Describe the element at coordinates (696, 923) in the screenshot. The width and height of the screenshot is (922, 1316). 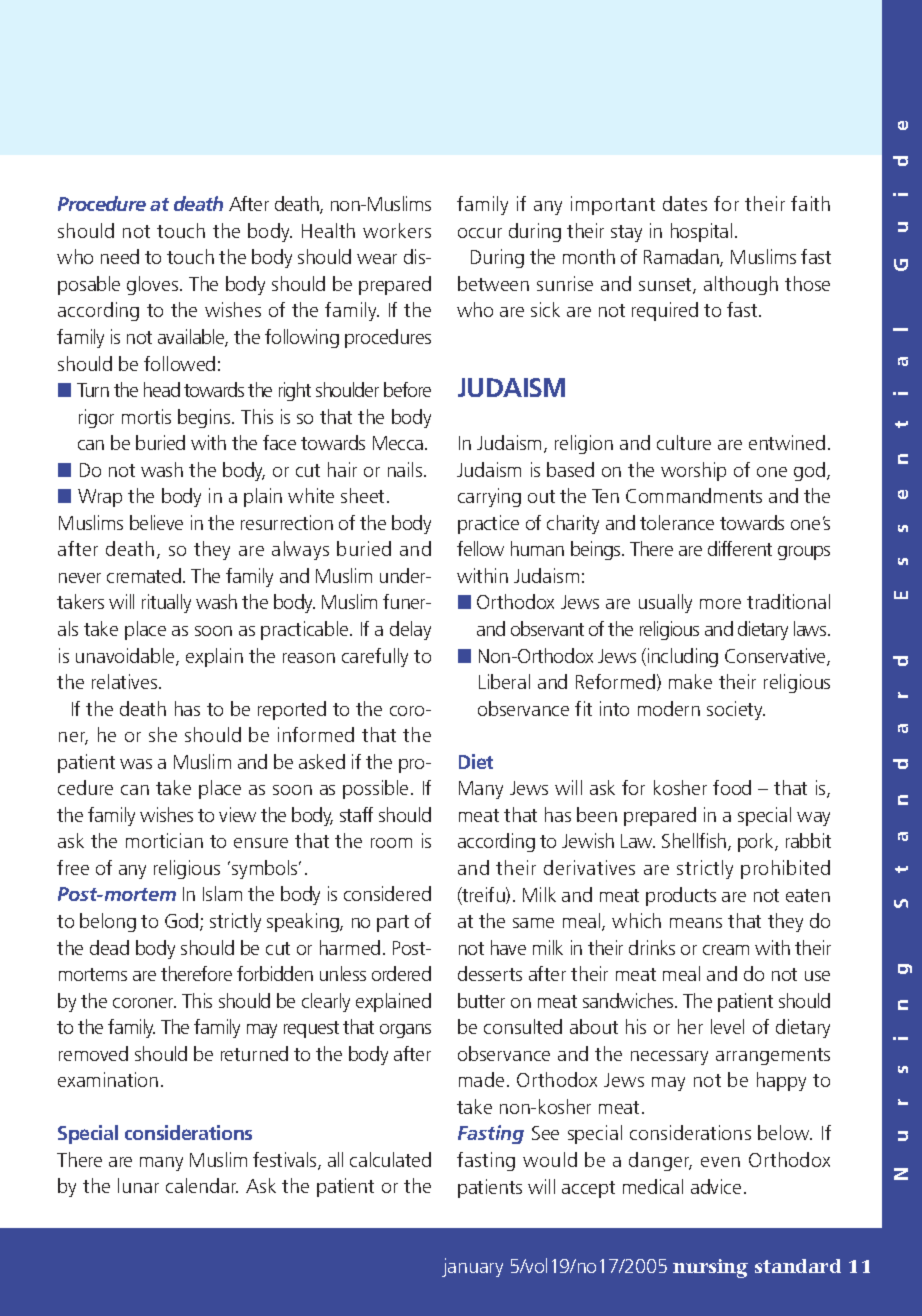
I see `means` at that location.
